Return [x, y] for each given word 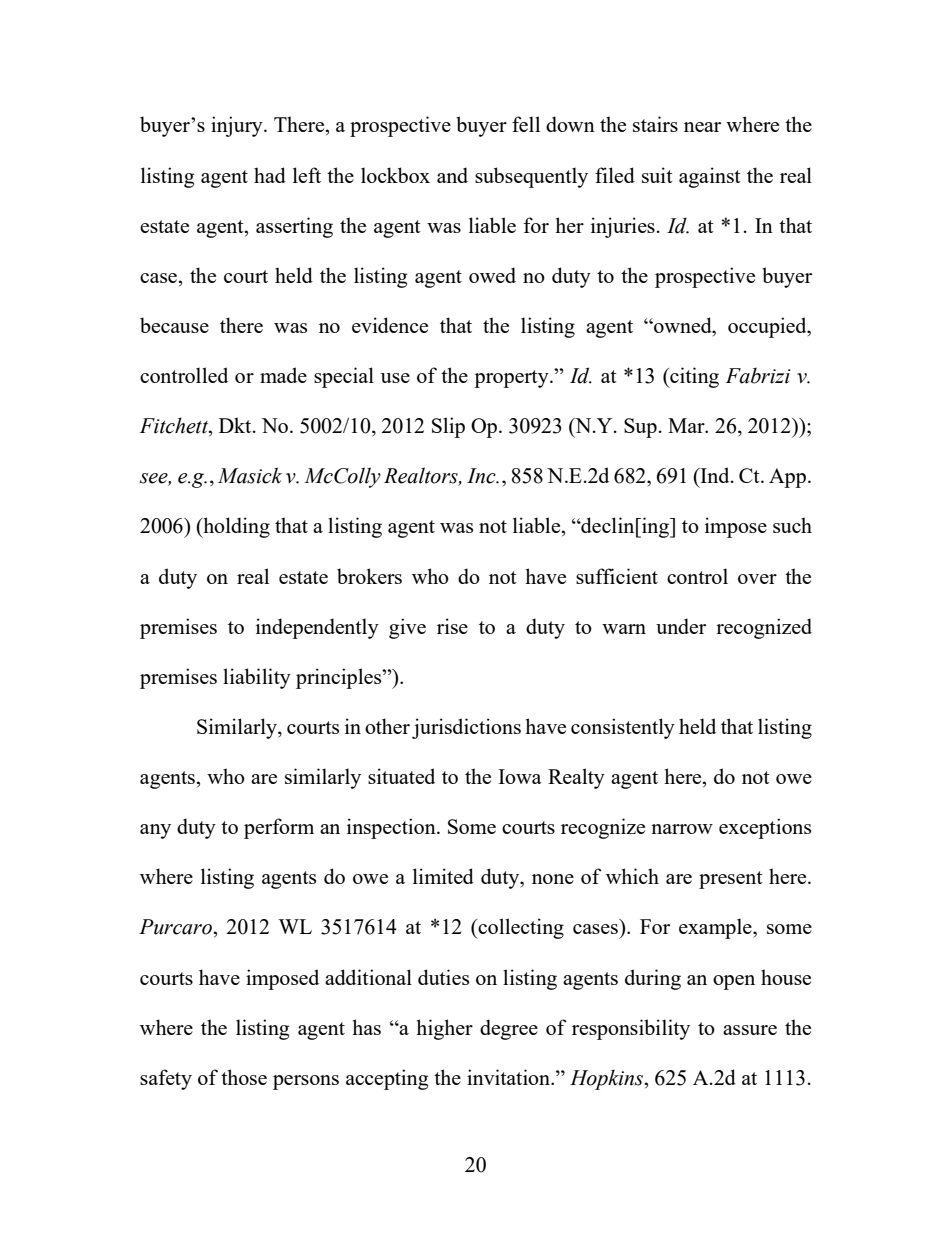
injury [238, 126]
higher [444, 1029]
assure [750, 1030]
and [452, 175]
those [244, 1077]
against [710, 177]
